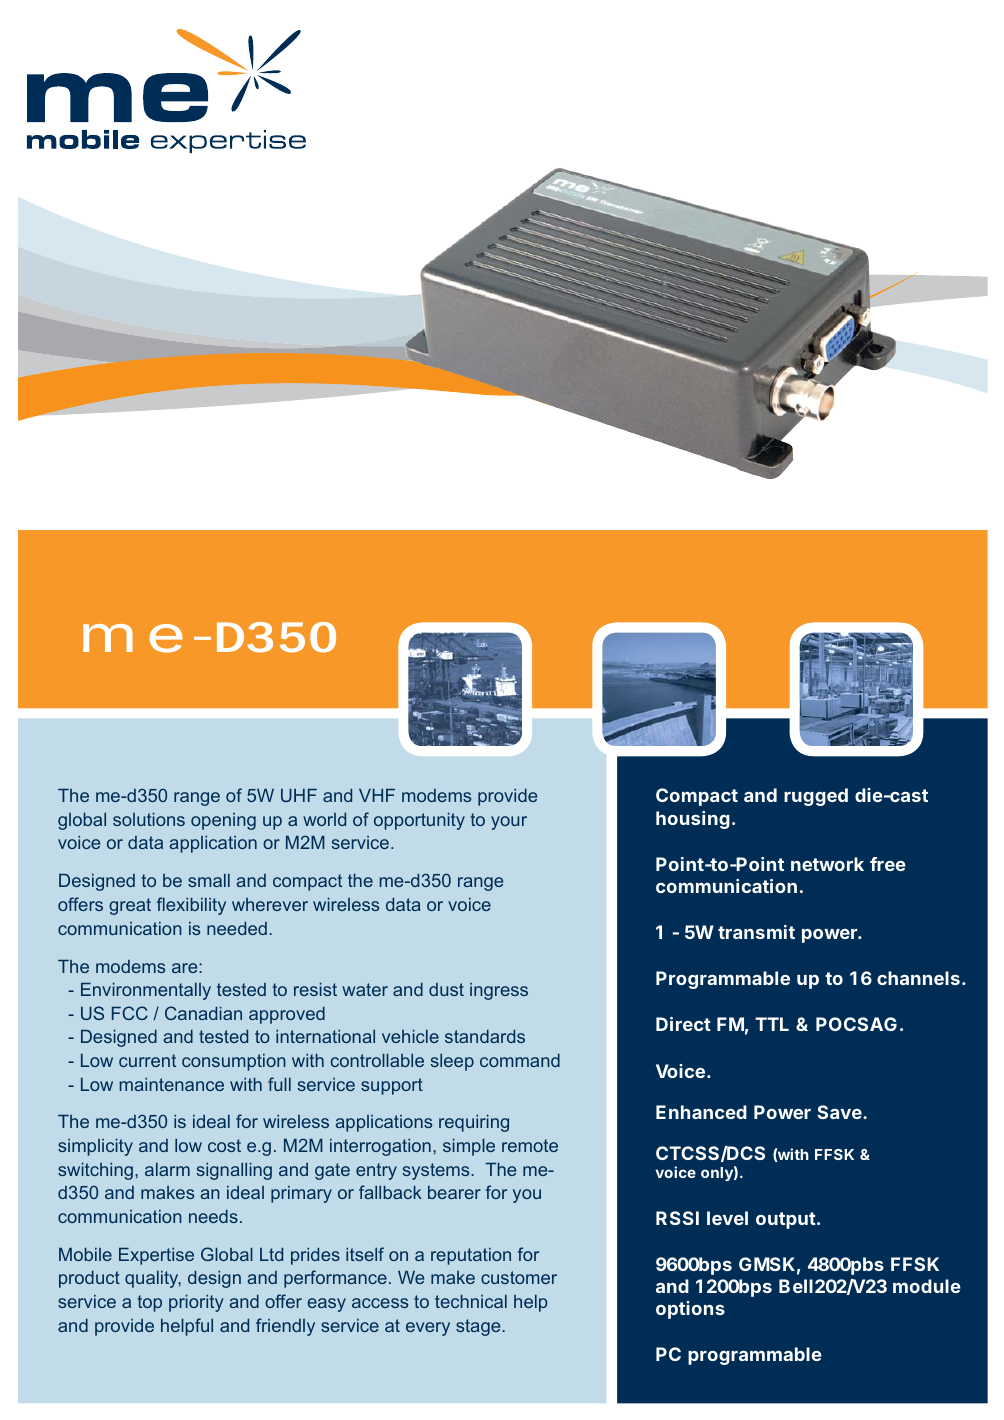 This page has height=1420, width=1004. What do you see at coordinates (196, 1303) in the page?
I see `priority` at bounding box center [196, 1303].
